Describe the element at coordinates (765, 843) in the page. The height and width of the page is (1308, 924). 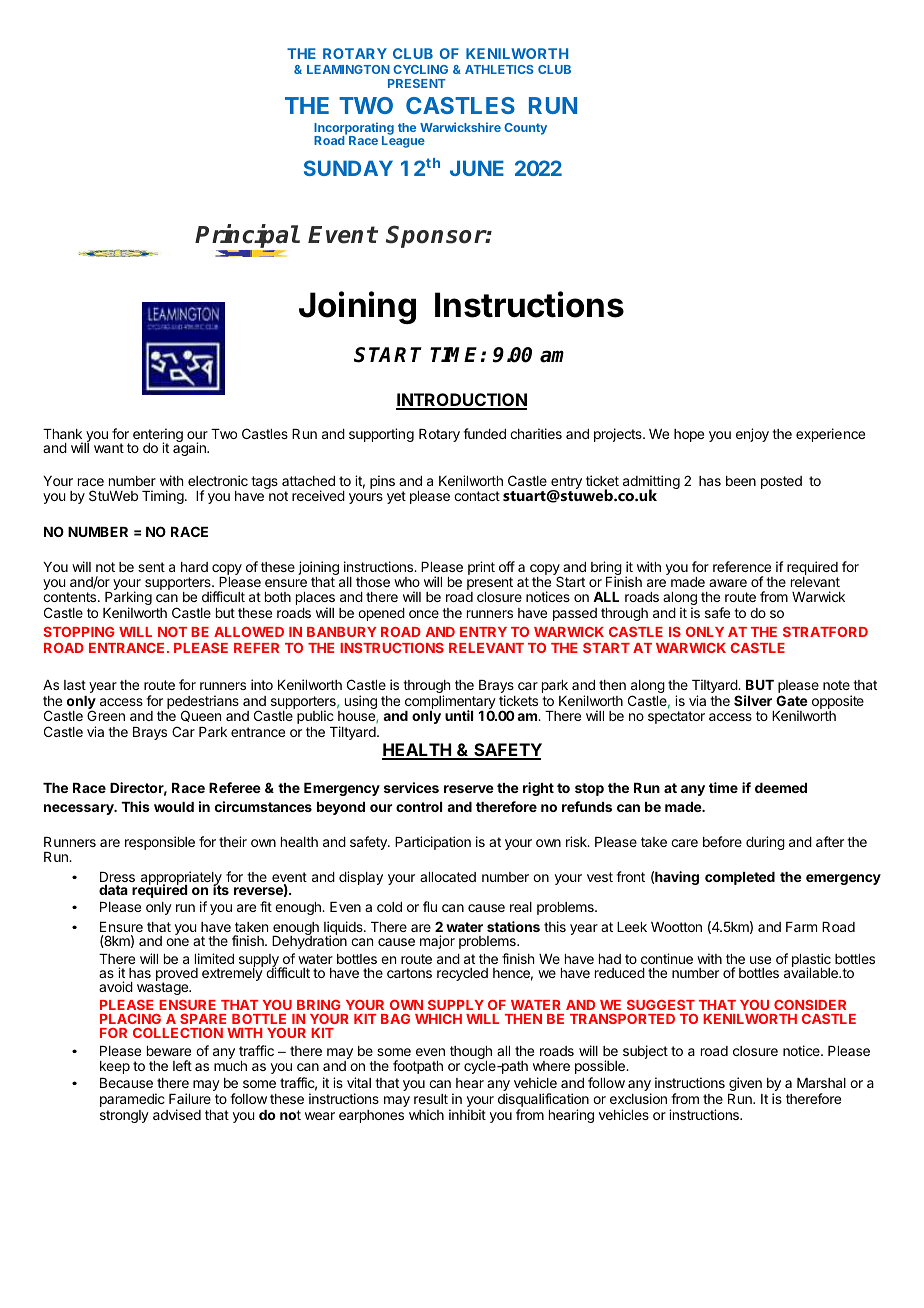
I see `during` at that location.
